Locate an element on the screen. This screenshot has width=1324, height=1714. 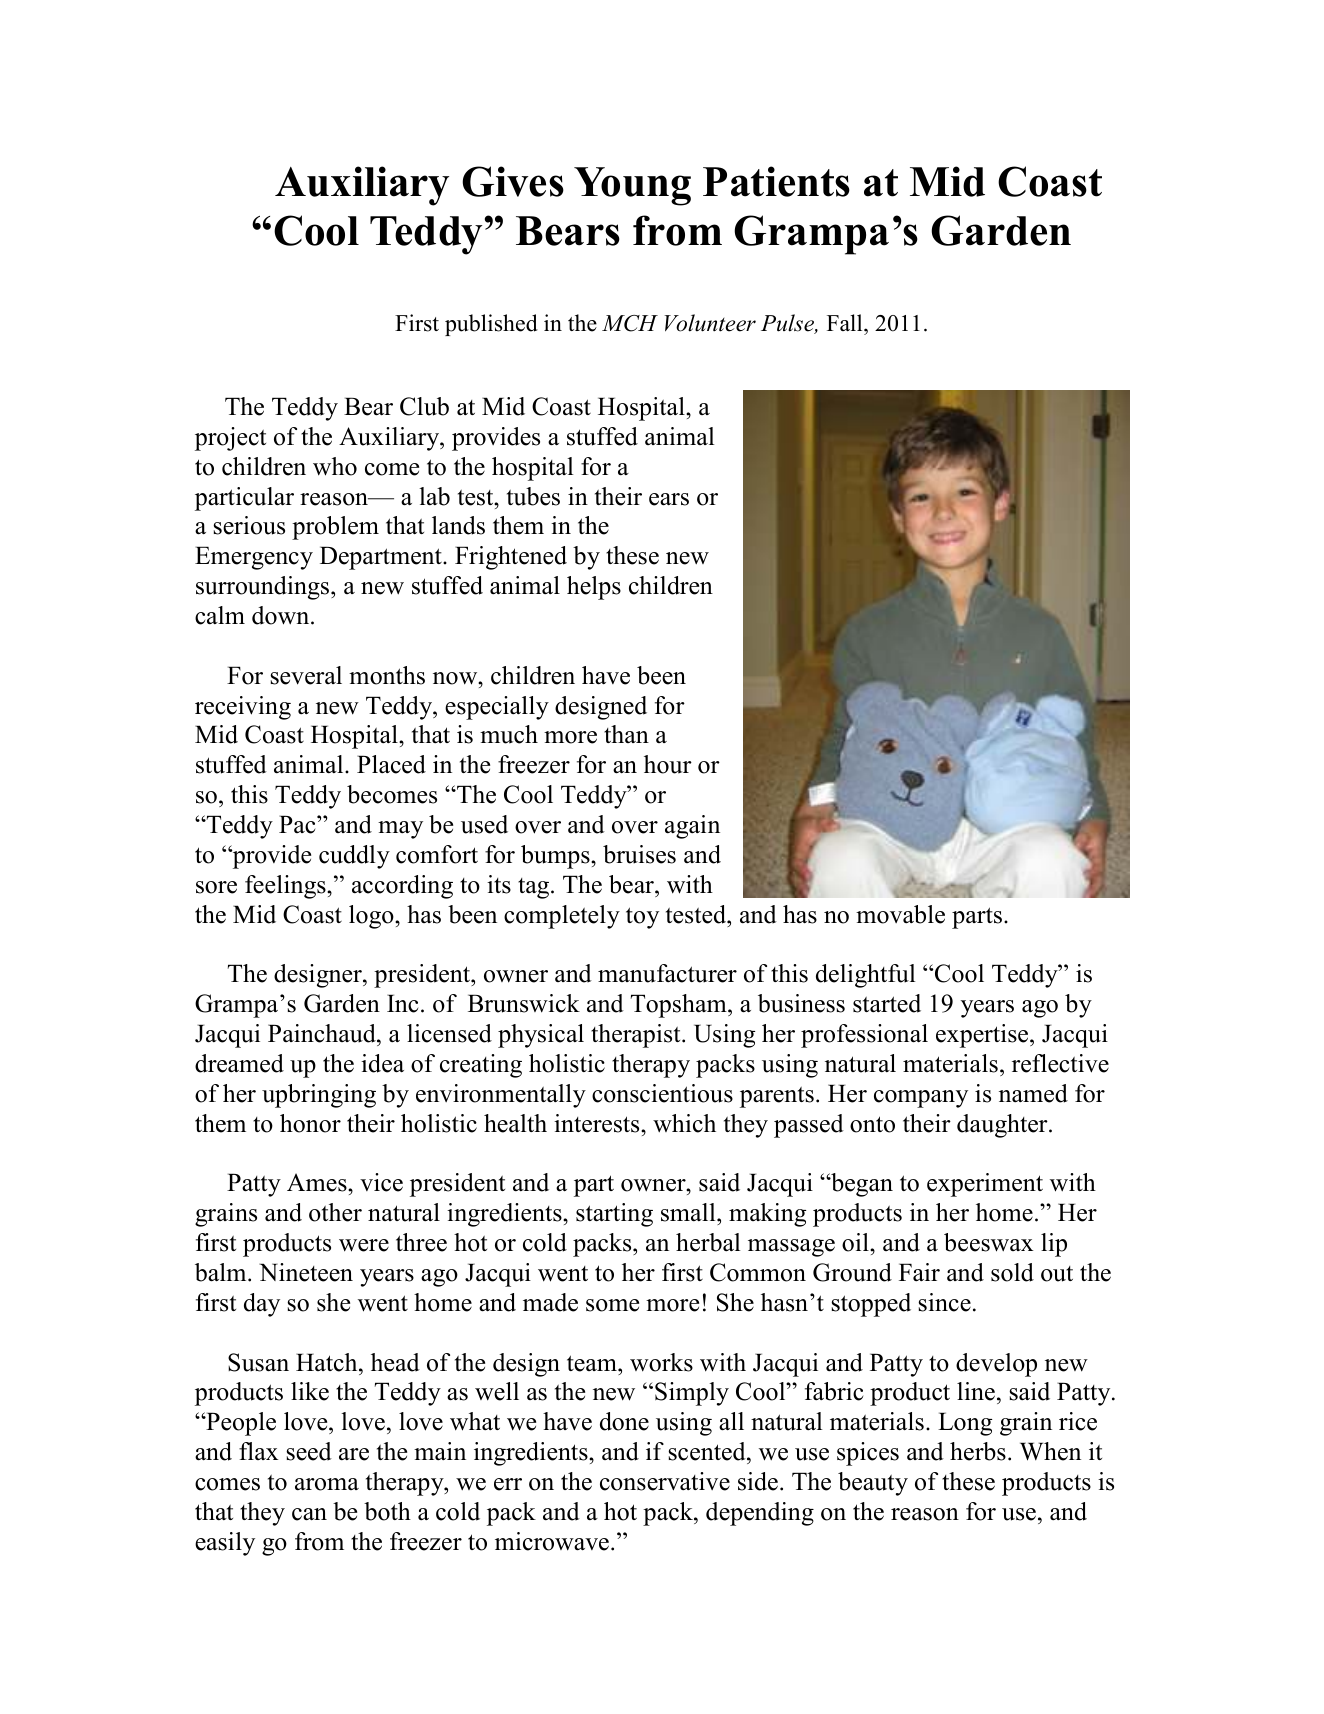
conservative is located at coordinates (665, 1481).
